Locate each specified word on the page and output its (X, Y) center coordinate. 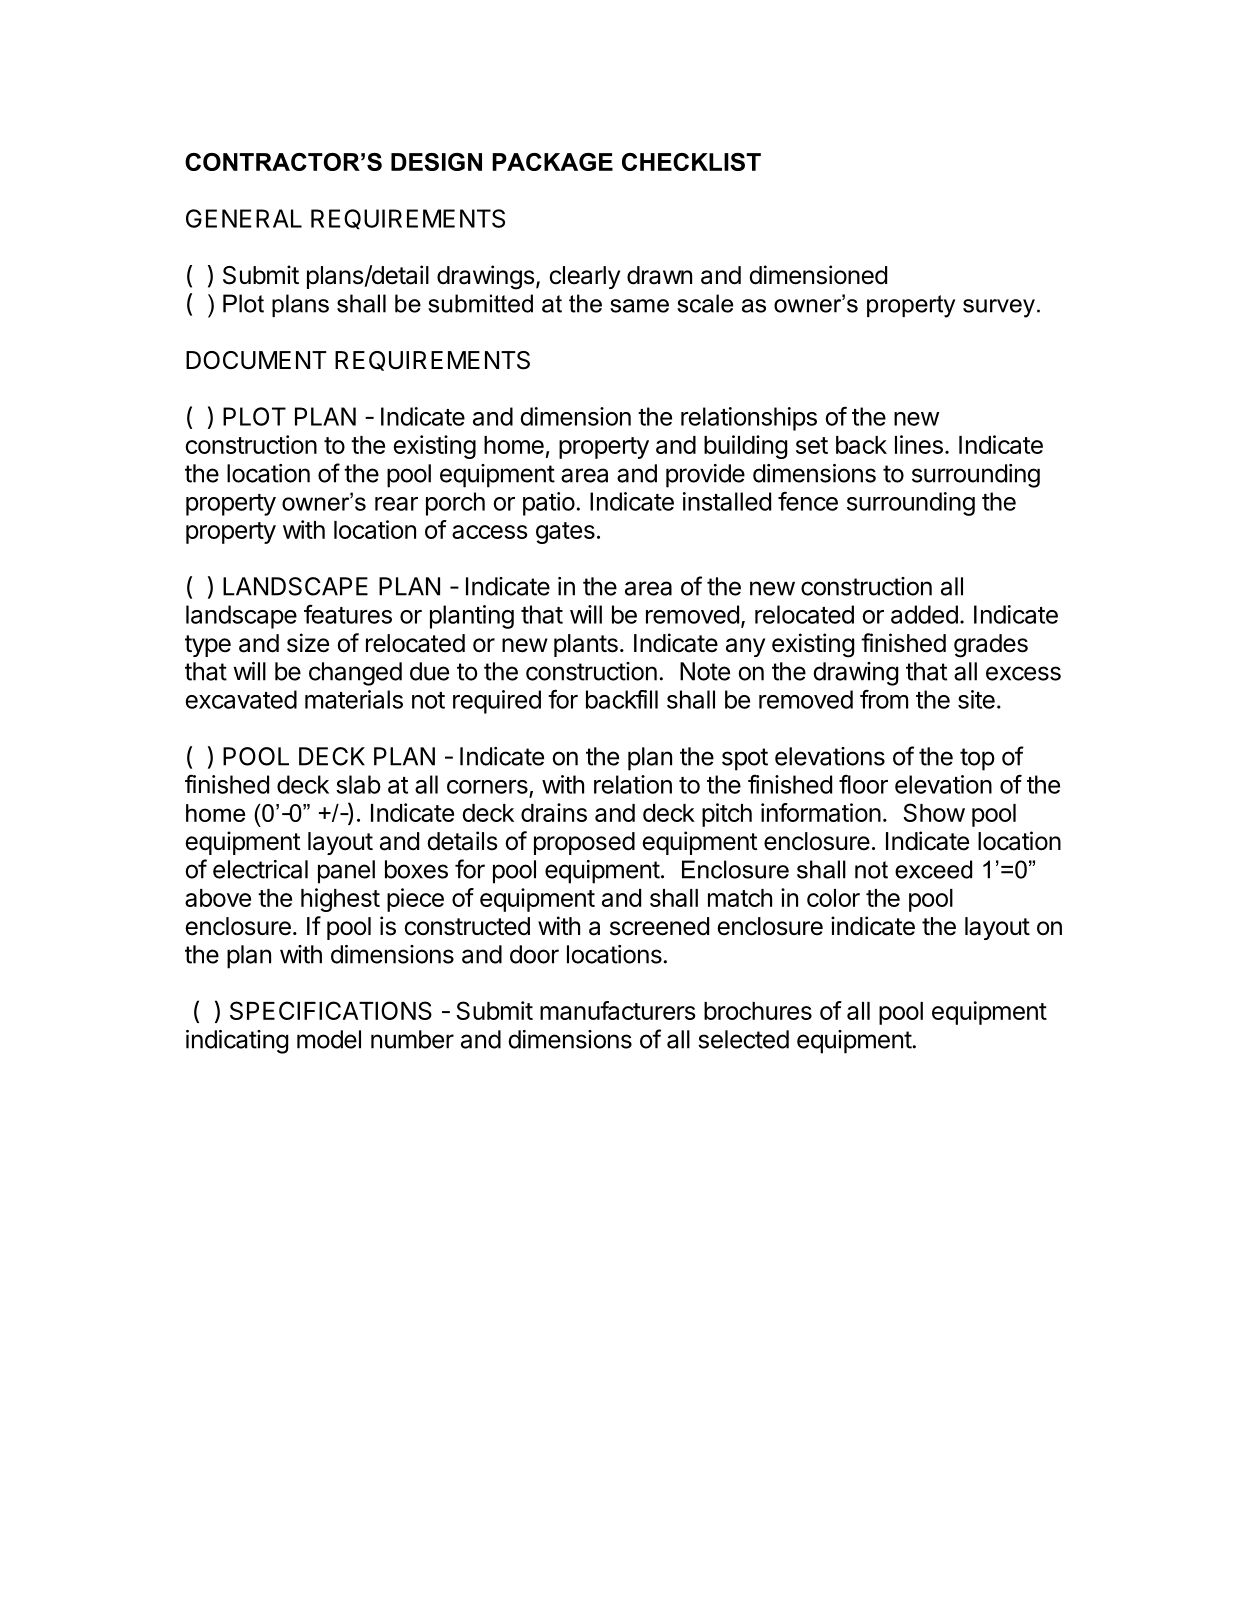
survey (999, 308)
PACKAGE (552, 162)
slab (358, 784)
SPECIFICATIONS (331, 1010)
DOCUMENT (256, 360)
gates (565, 533)
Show (934, 812)
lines (919, 444)
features (348, 614)
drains (554, 812)
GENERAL (244, 218)
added (924, 614)
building (745, 447)
